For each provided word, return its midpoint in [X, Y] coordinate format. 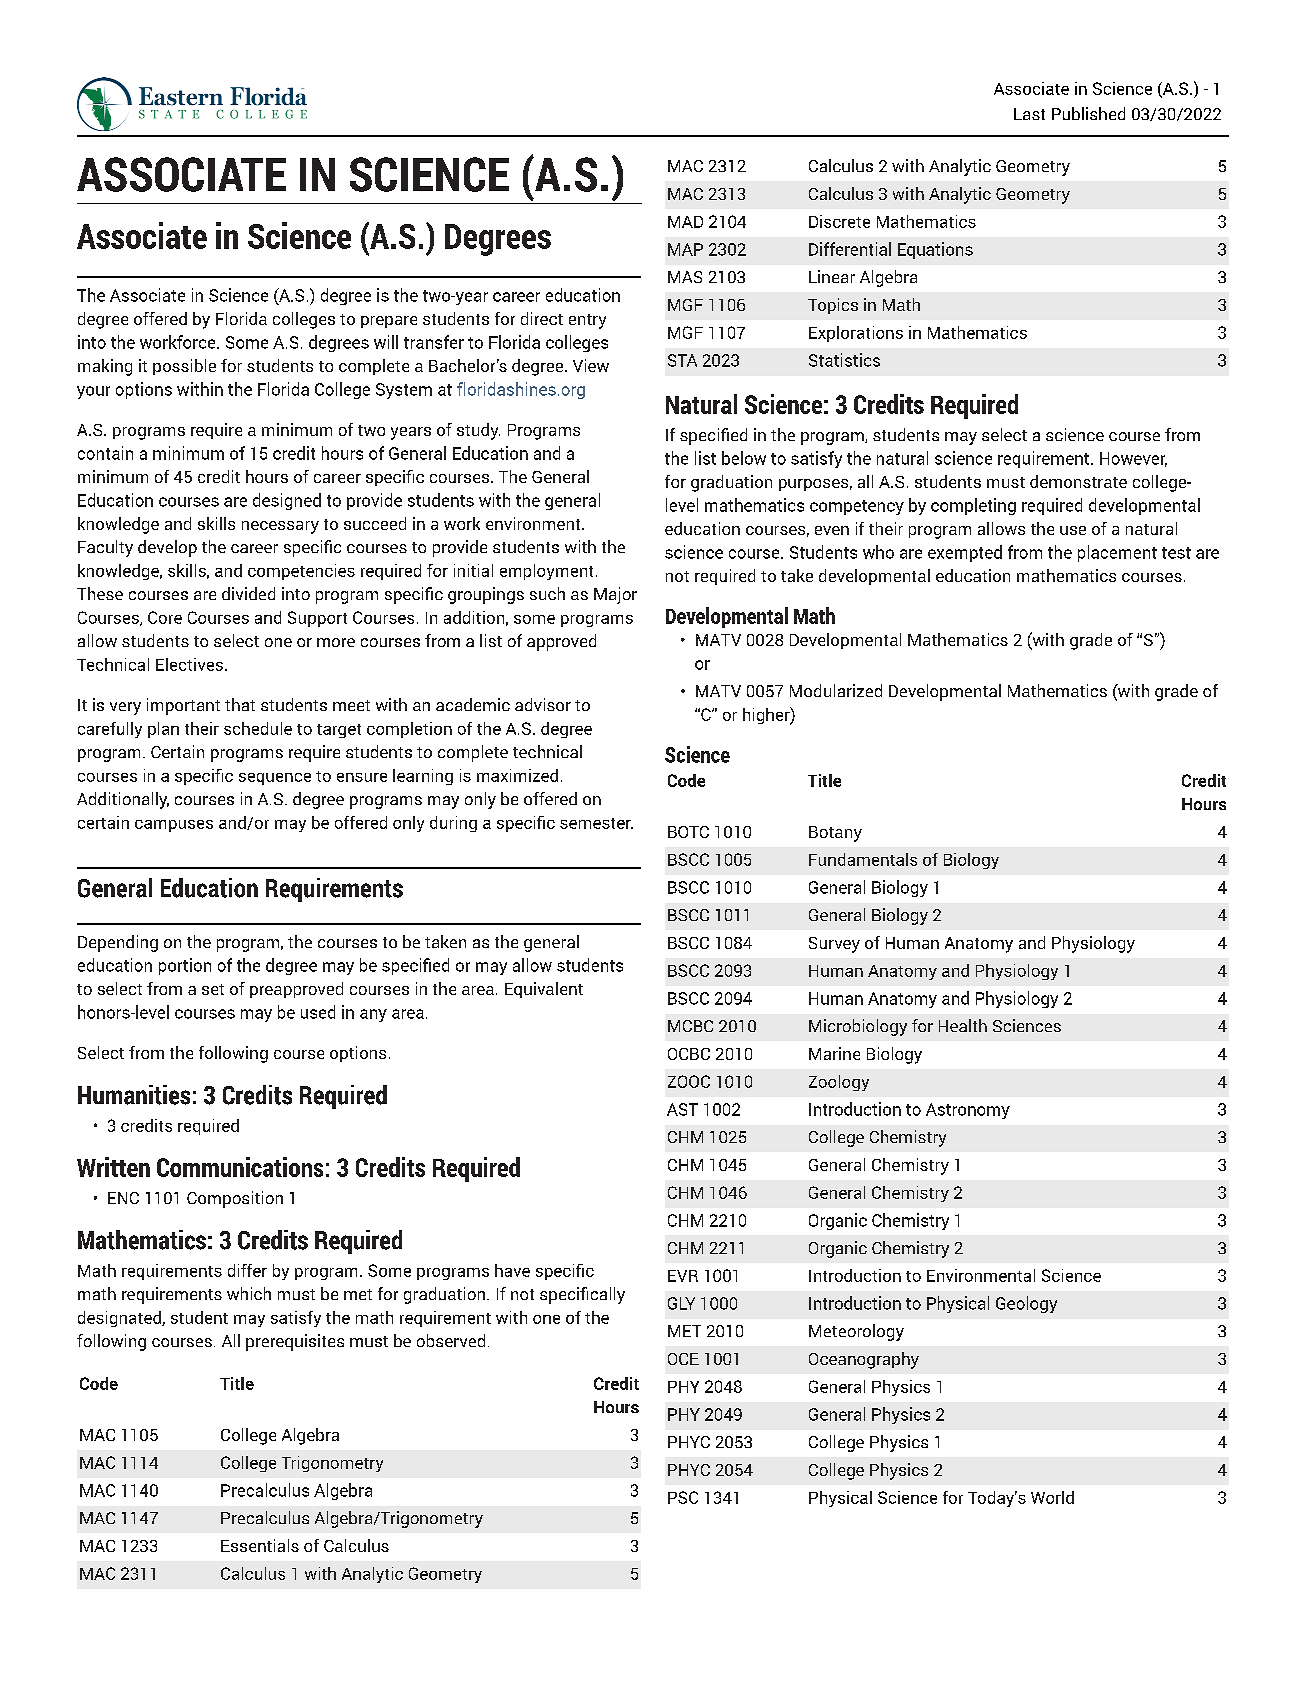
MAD [685, 222]
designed [287, 501]
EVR [683, 1276]
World [1052, 1497]
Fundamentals [863, 859]
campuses [174, 826]
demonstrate [1078, 481]
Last [1029, 114]
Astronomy [968, 1111]
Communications [240, 1167]
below [744, 458]
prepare [389, 322]
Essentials [260, 1545]
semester [596, 823]
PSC [683, 1497]
